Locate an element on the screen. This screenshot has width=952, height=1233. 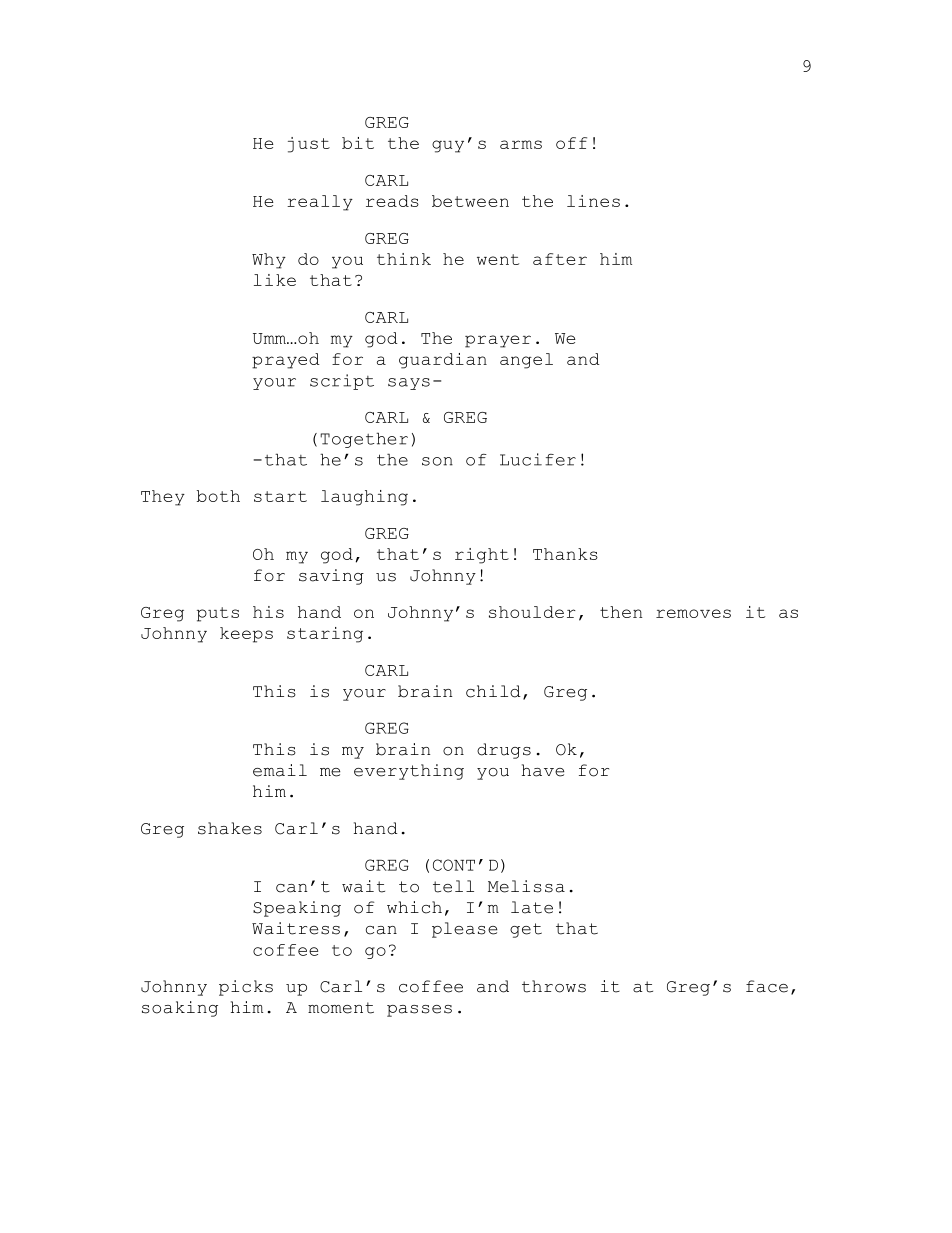
passes is located at coordinates (419, 1011).
